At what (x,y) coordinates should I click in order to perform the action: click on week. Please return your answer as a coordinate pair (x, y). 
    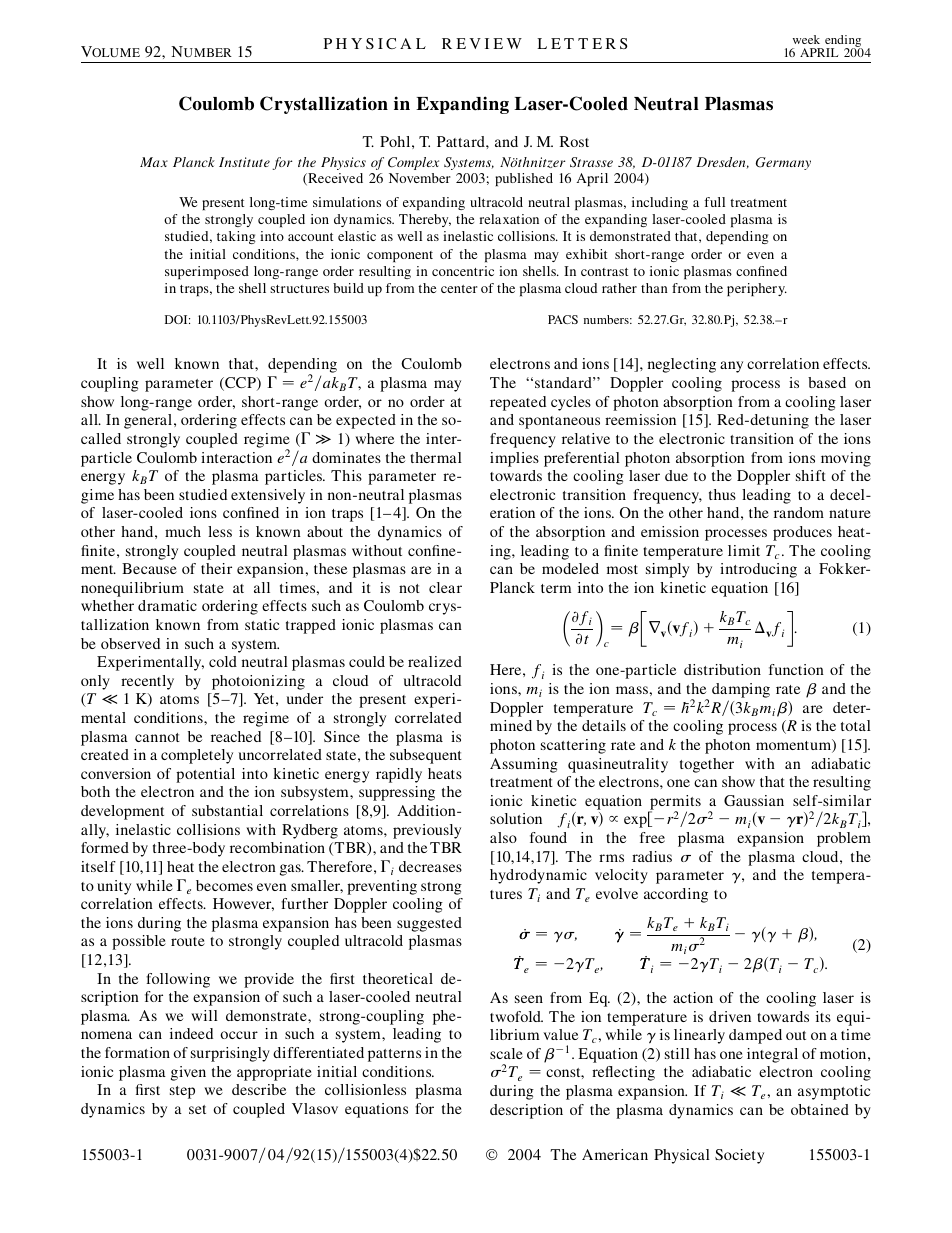
    Looking at the image, I should click on (806, 39).
